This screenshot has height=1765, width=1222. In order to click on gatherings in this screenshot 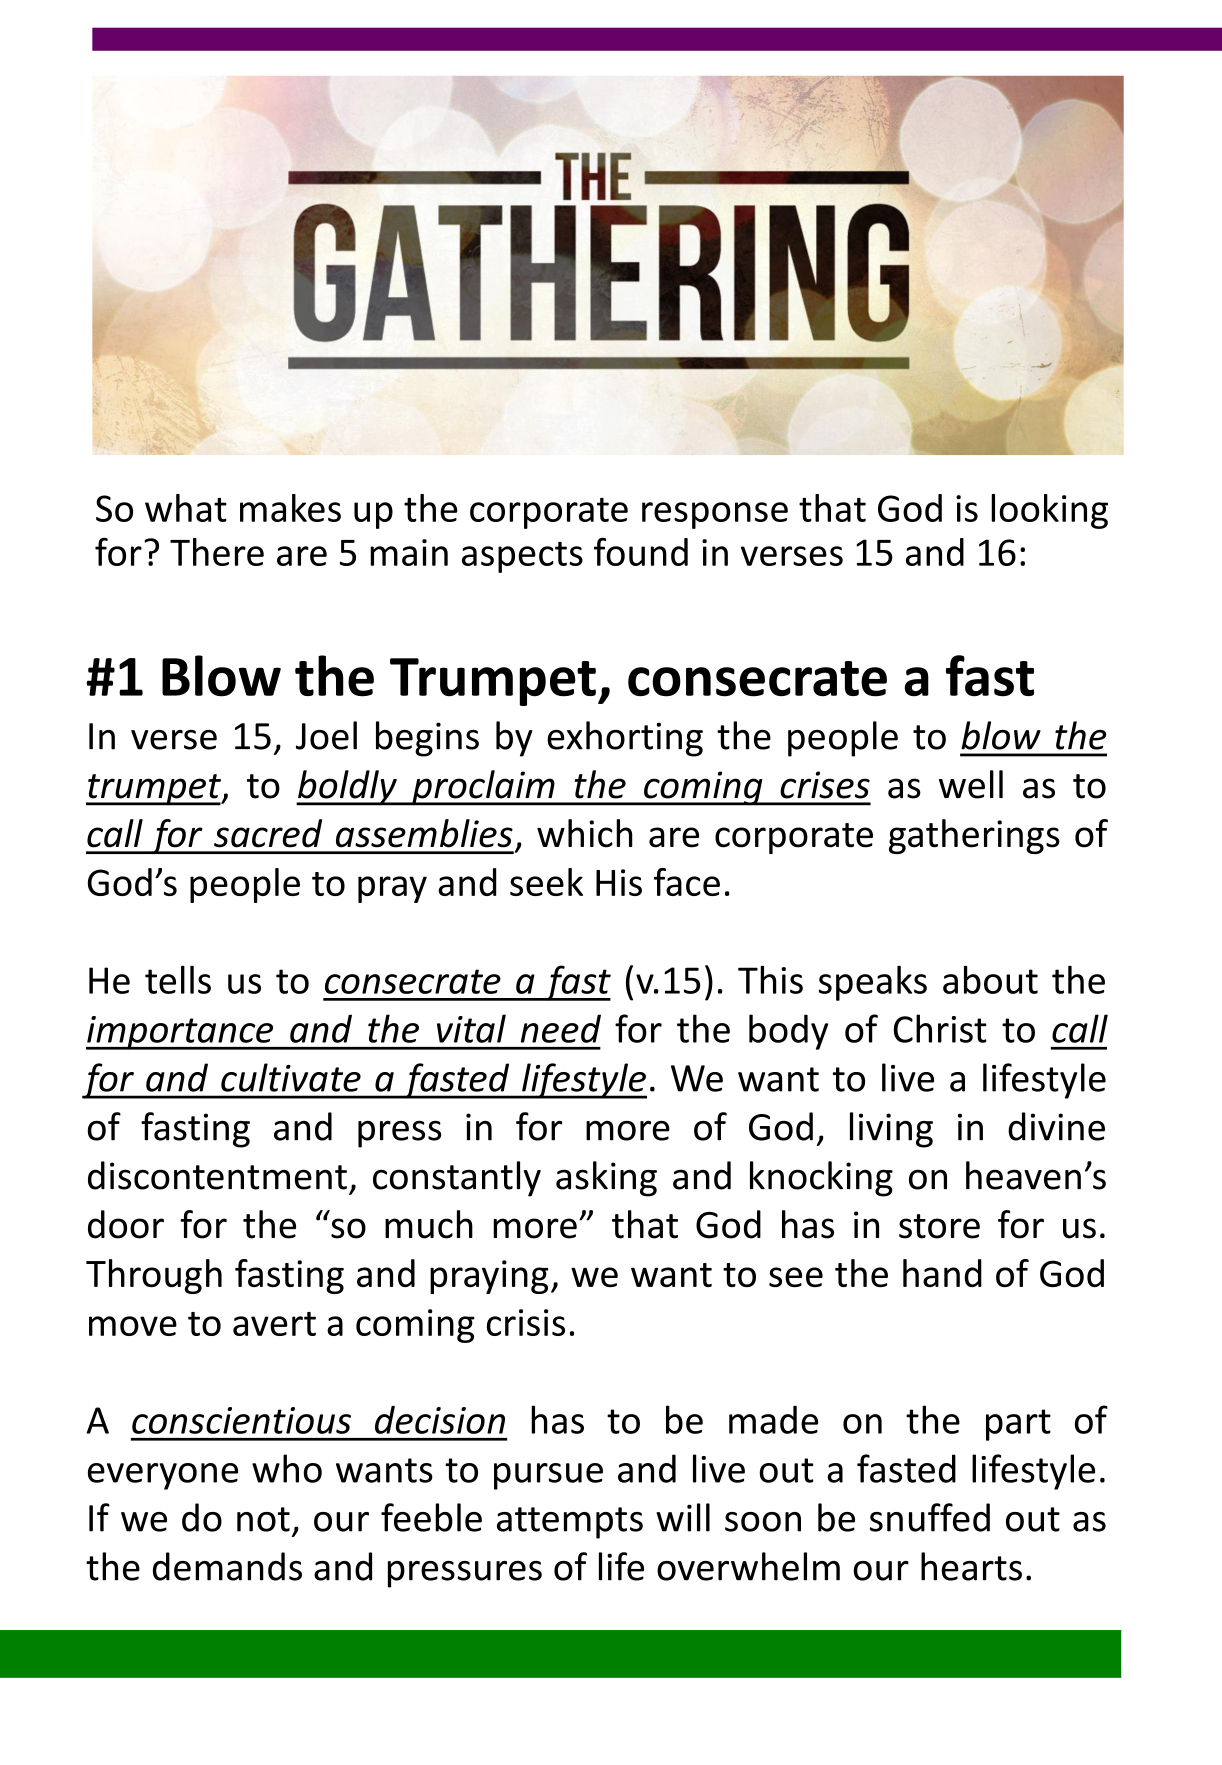, I will do `click(974, 836)`.
